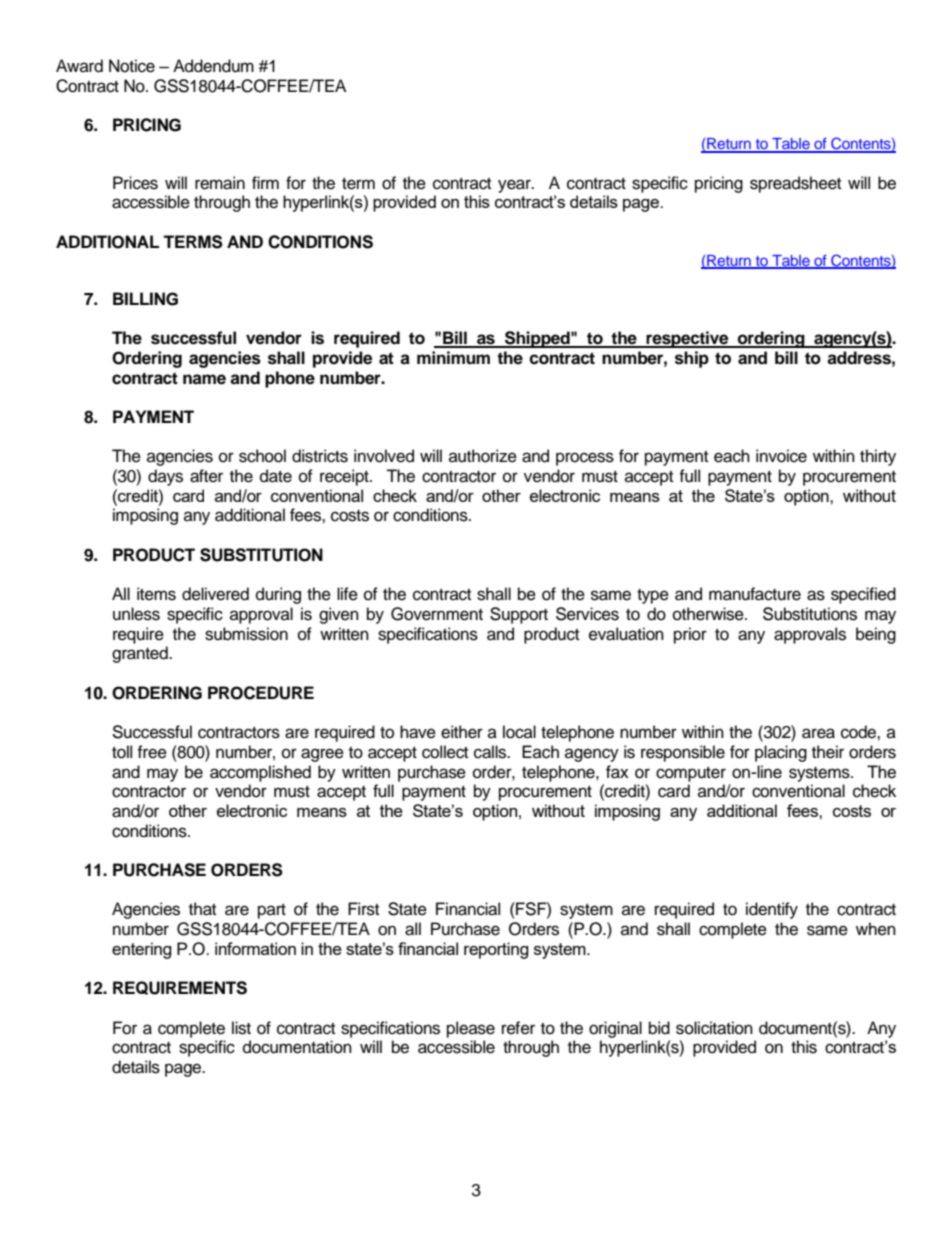  Describe the element at coordinates (515, 186) in the screenshot. I see `year` at that location.
